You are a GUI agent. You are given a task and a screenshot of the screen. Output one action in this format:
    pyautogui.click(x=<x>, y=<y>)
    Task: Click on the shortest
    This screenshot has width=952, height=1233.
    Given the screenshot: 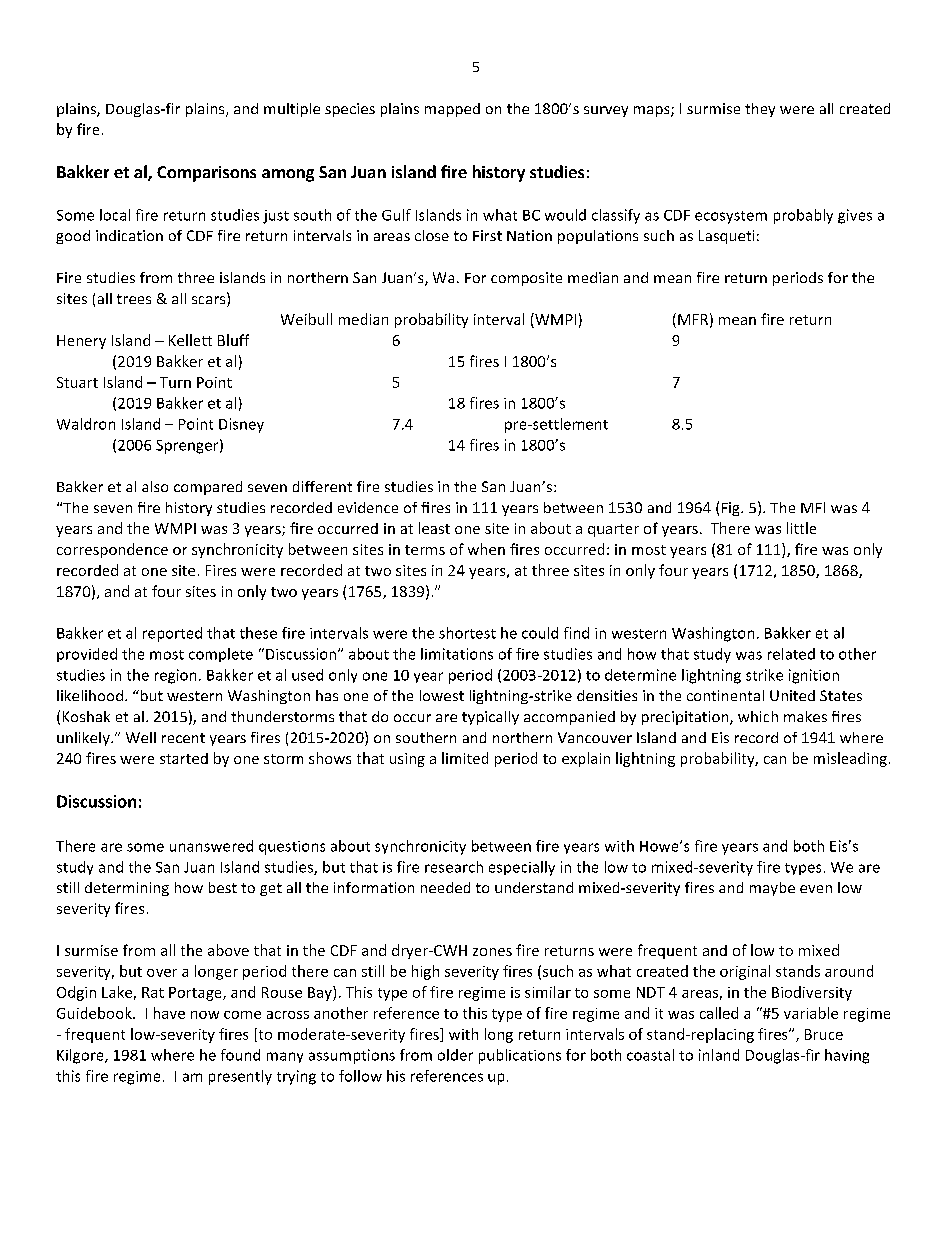 What is the action you would take?
    pyautogui.click(x=467, y=633)
